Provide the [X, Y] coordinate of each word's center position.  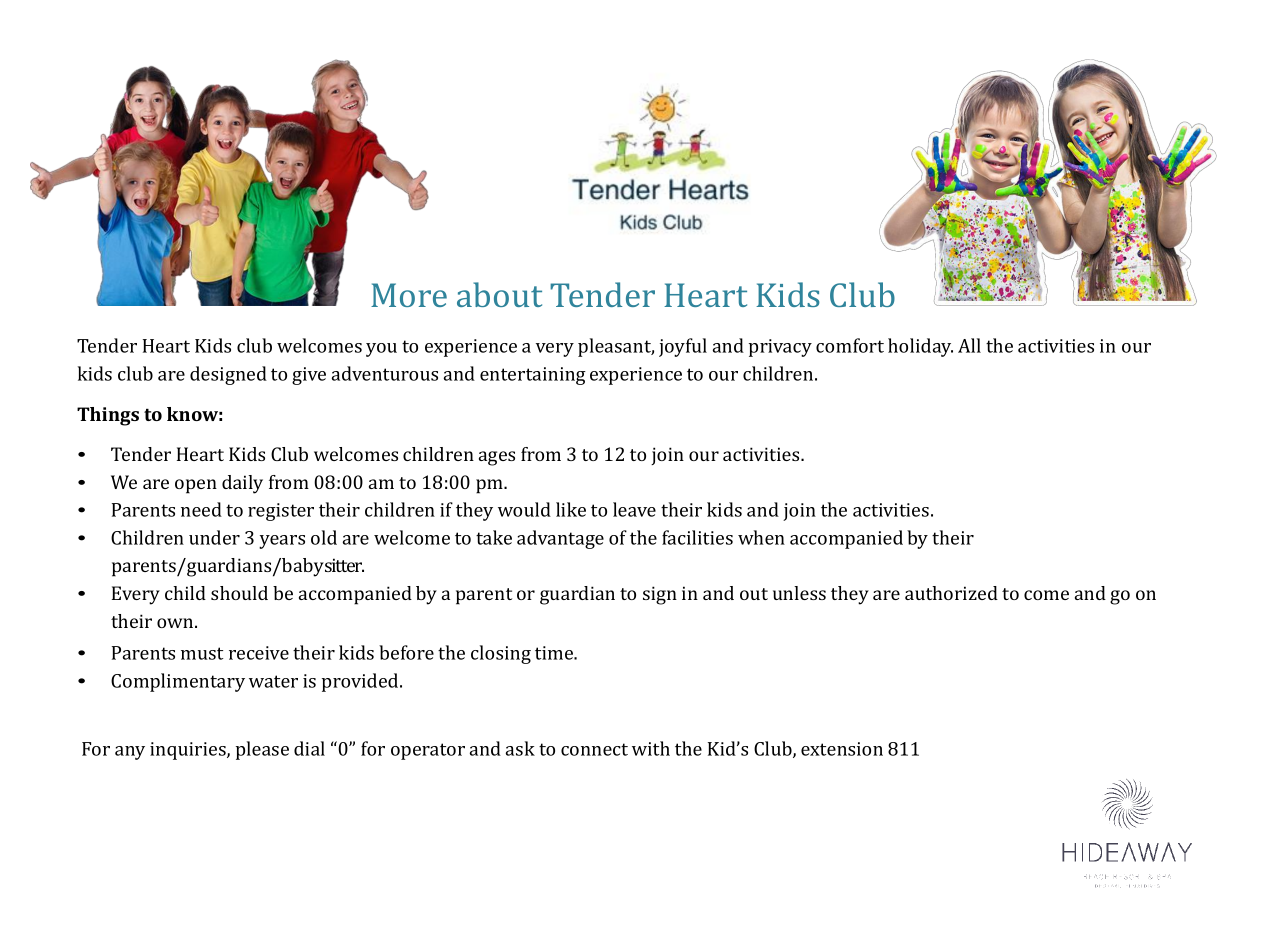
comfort [850, 345]
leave [634, 509]
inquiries [189, 751]
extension [842, 749]
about [499, 294]
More [409, 295]
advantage [560, 539]
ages [497, 458]
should [239, 593]
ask [520, 748]
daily [242, 484]
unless [799, 593]
